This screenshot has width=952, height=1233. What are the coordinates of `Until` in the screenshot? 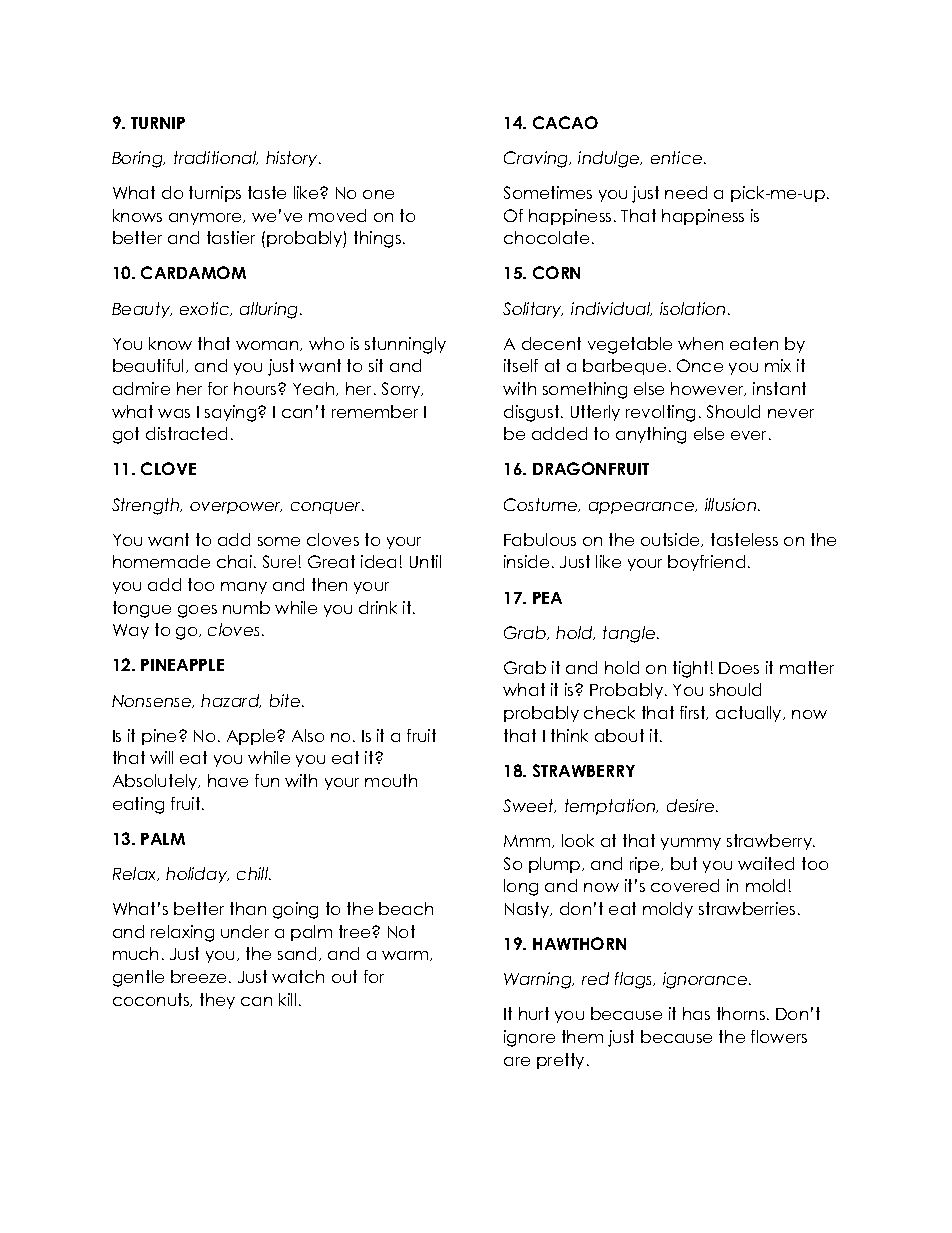 It's located at (425, 561).
